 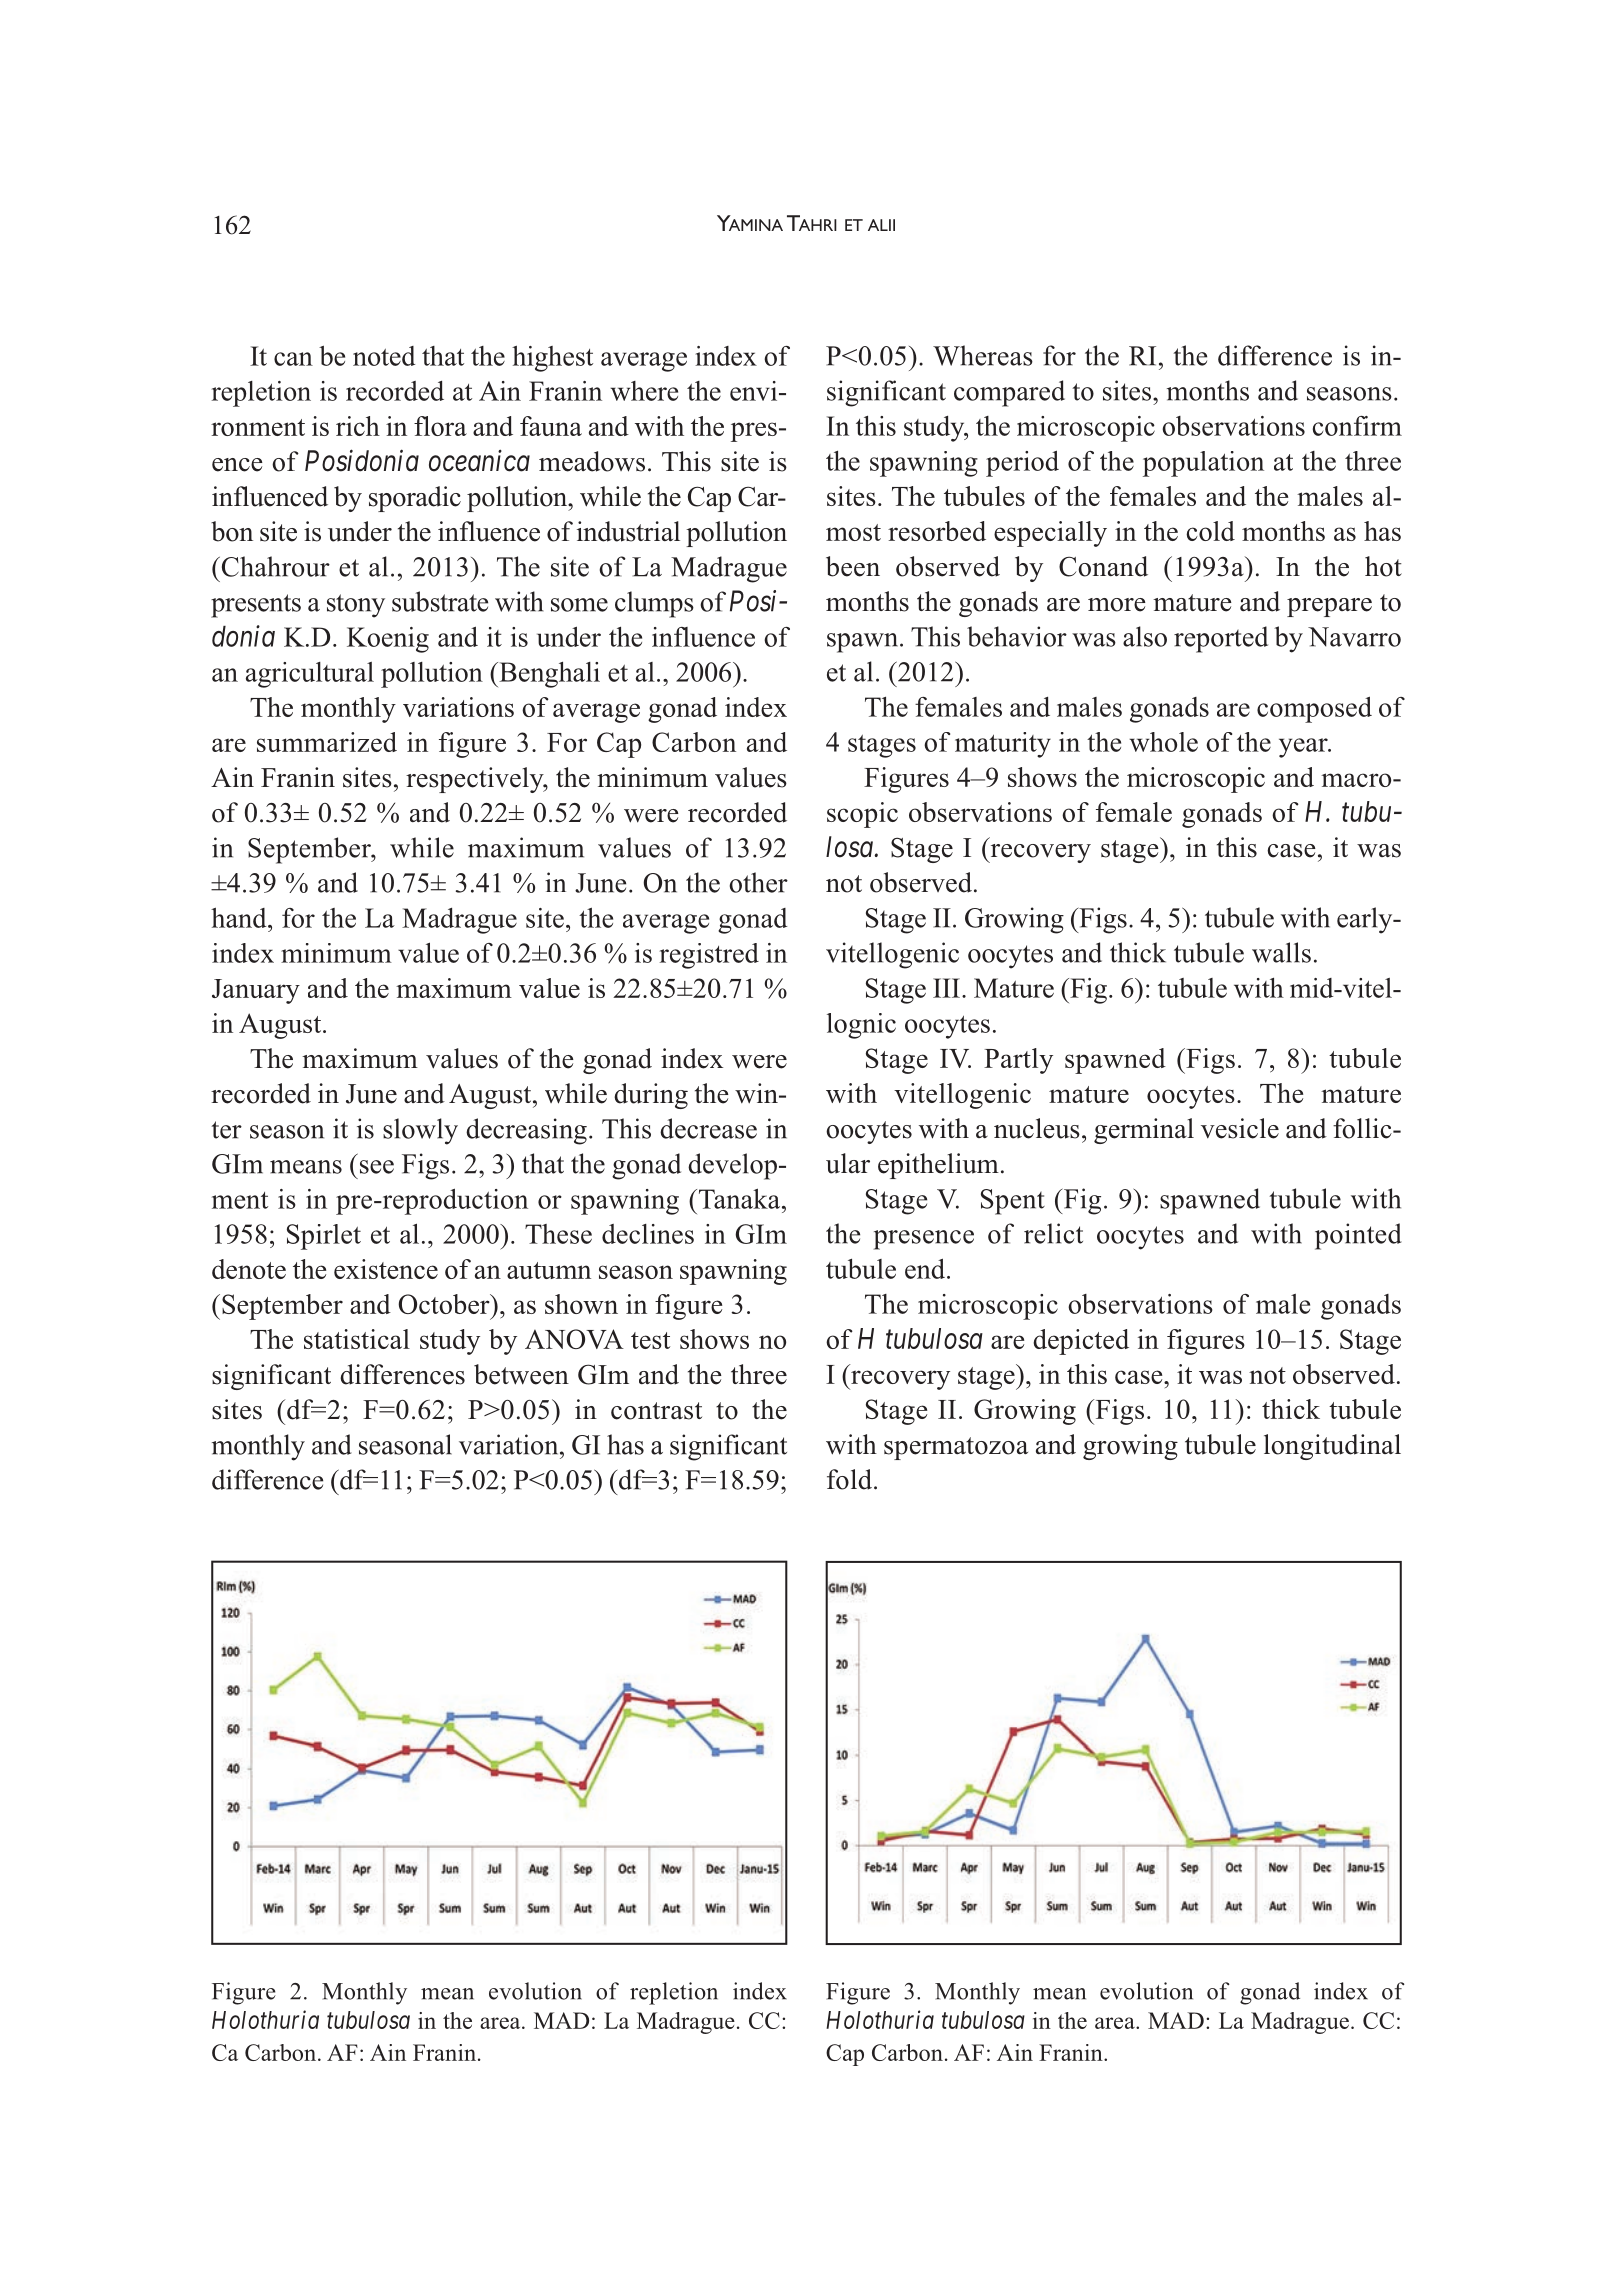 What do you see at coordinates (1022, 463) in the screenshot?
I see `period` at bounding box center [1022, 463].
